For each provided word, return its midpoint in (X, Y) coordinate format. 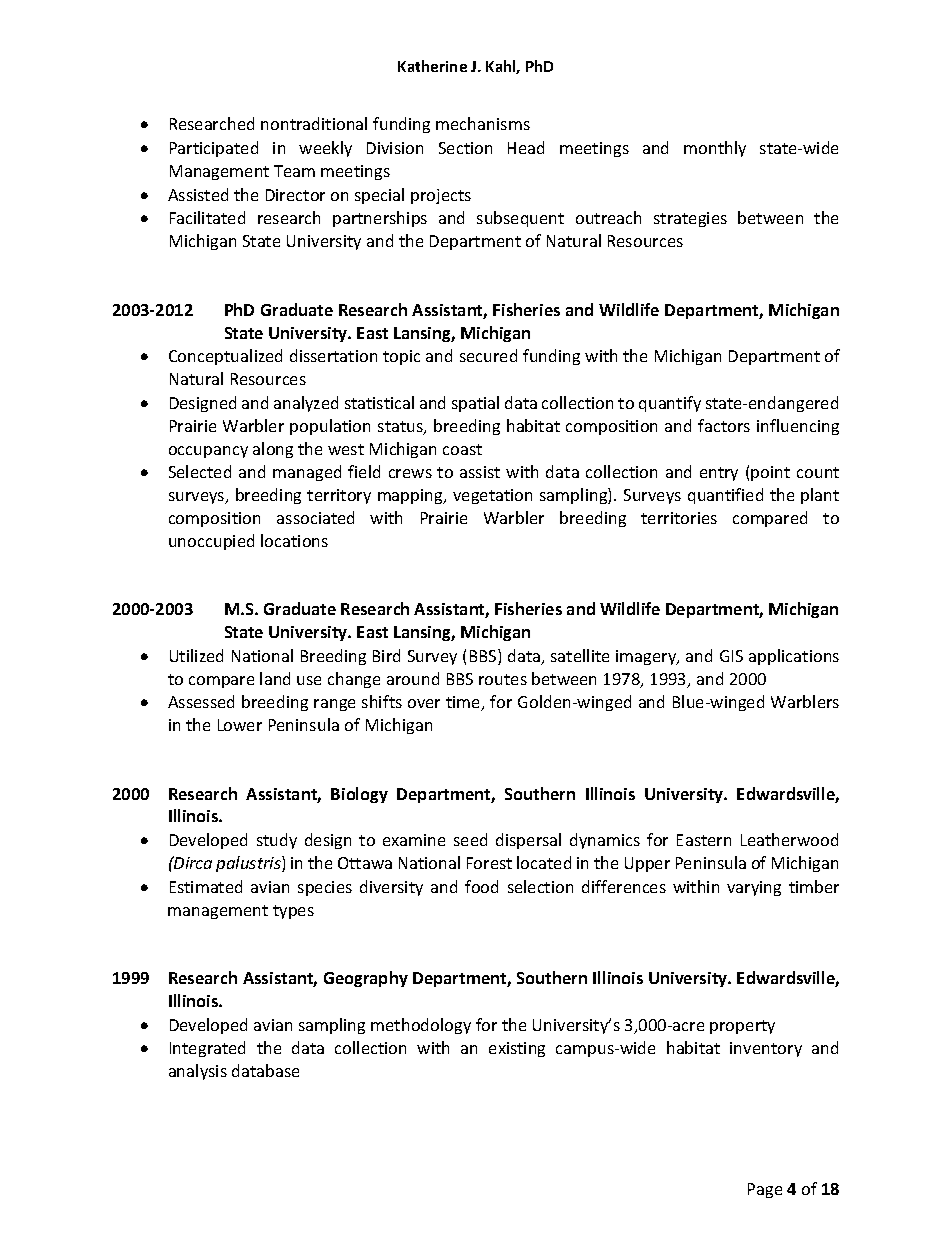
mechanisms (483, 123)
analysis (198, 1072)
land (275, 678)
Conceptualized (225, 357)
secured (488, 355)
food (481, 886)
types (293, 912)
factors (724, 425)
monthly (715, 149)
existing (517, 1049)
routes (503, 679)
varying (754, 888)
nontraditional (314, 123)
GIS (731, 656)
